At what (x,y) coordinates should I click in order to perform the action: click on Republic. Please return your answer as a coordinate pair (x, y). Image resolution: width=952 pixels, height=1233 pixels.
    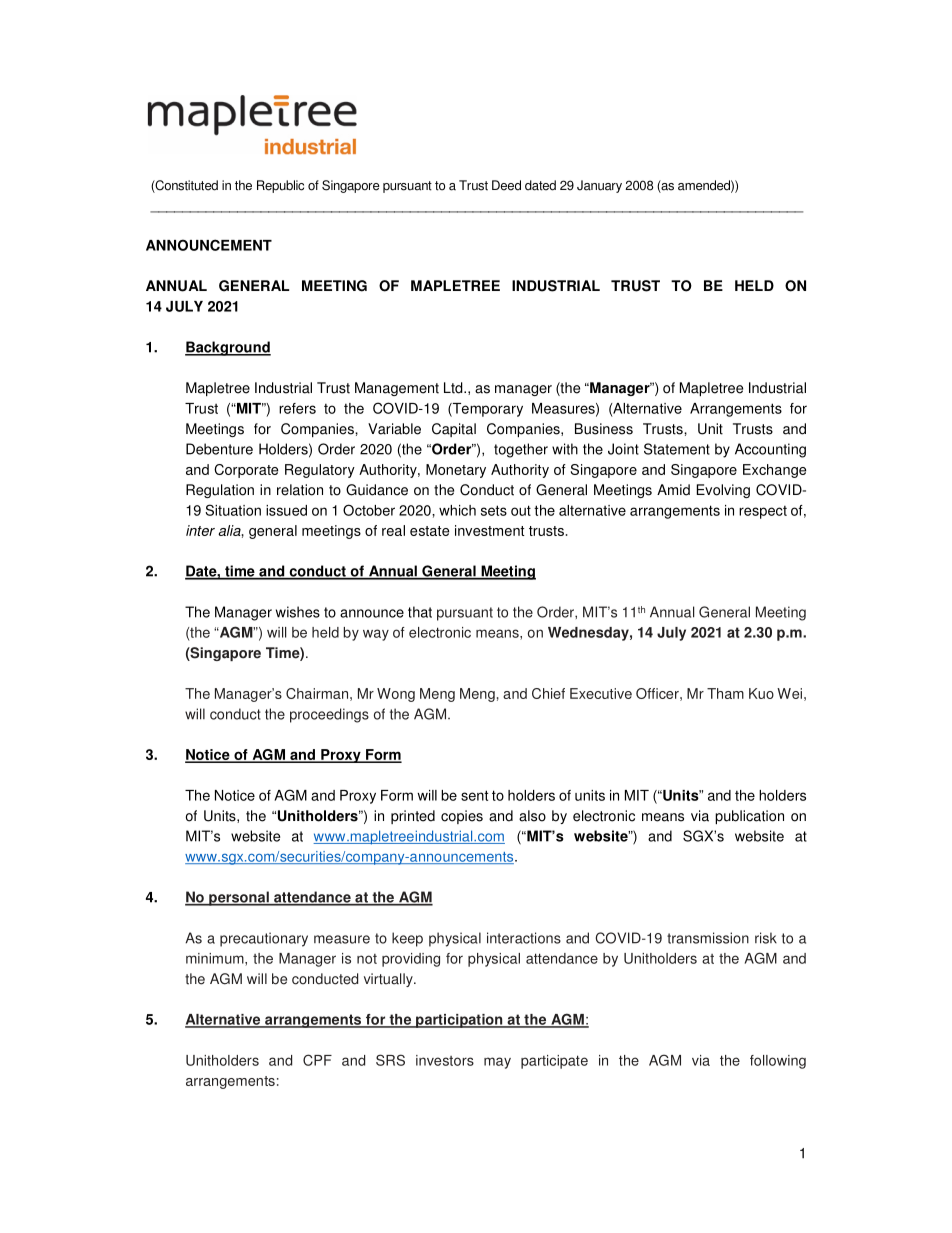
    Looking at the image, I should click on (280, 186).
